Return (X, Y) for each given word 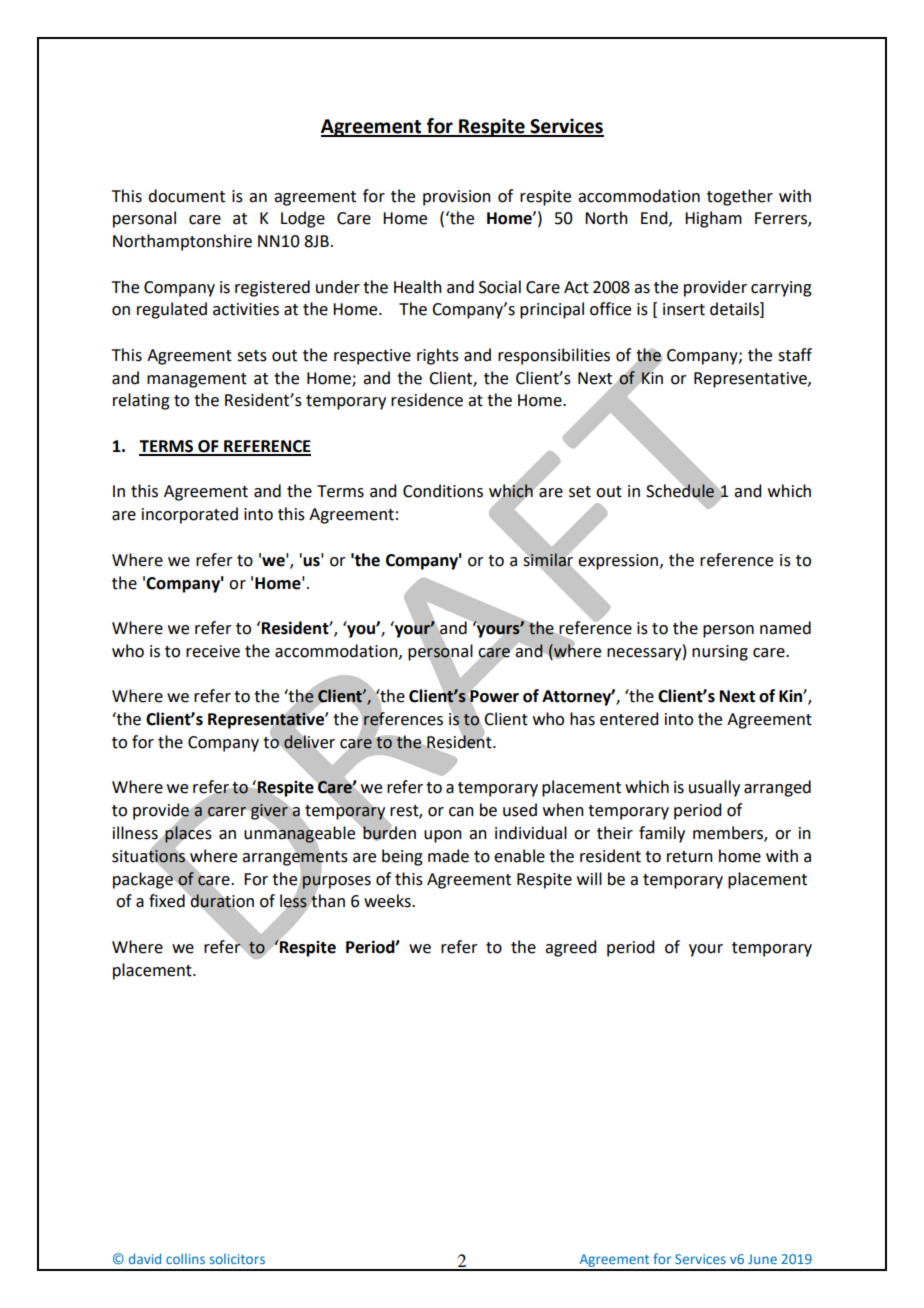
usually (714, 788)
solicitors (237, 1259)
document (186, 196)
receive (213, 651)
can (461, 812)
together (740, 197)
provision (457, 198)
